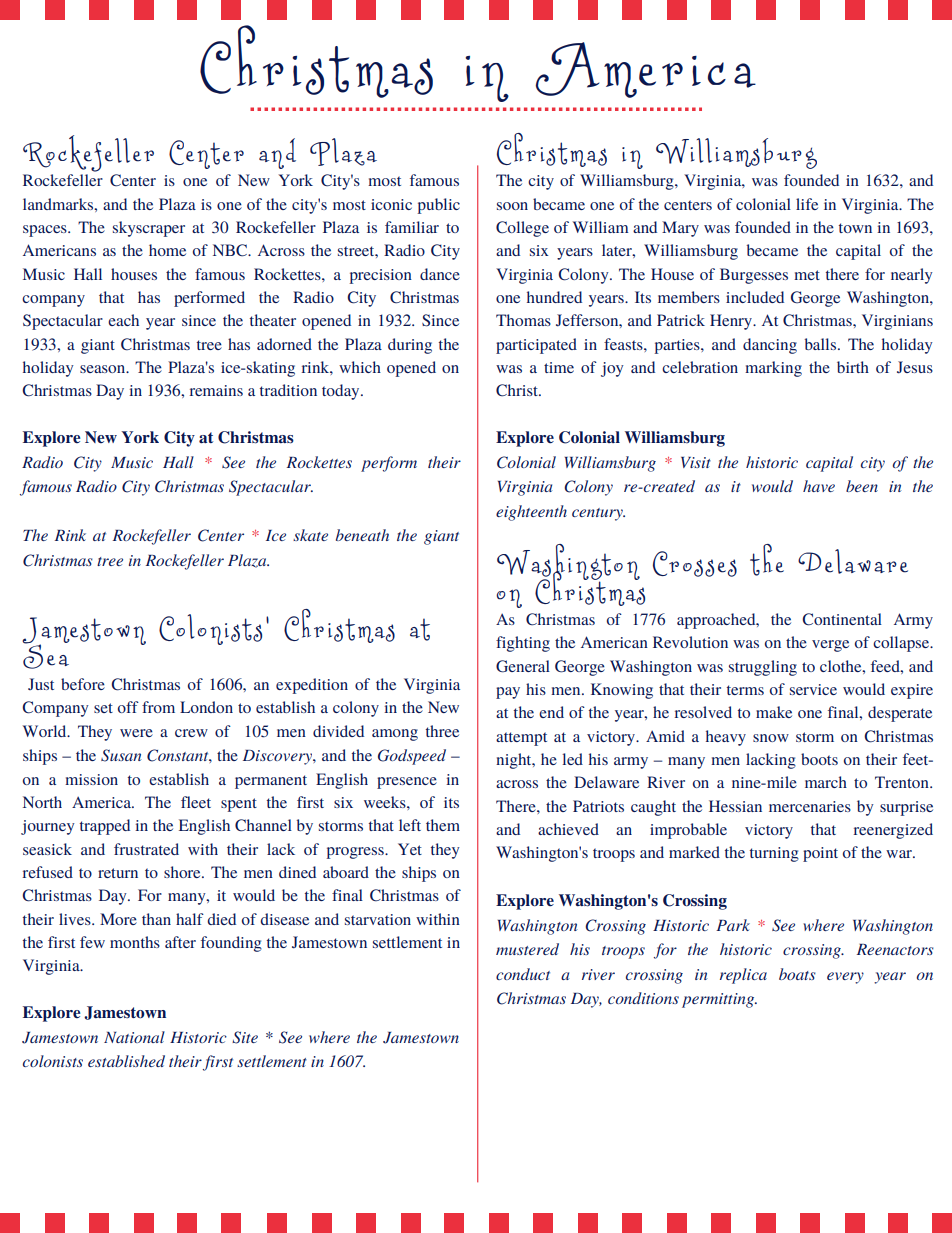 The height and width of the screenshot is (1233, 952). Describe the element at coordinates (149, 229) in the screenshot. I see `skyscraper` at that location.
